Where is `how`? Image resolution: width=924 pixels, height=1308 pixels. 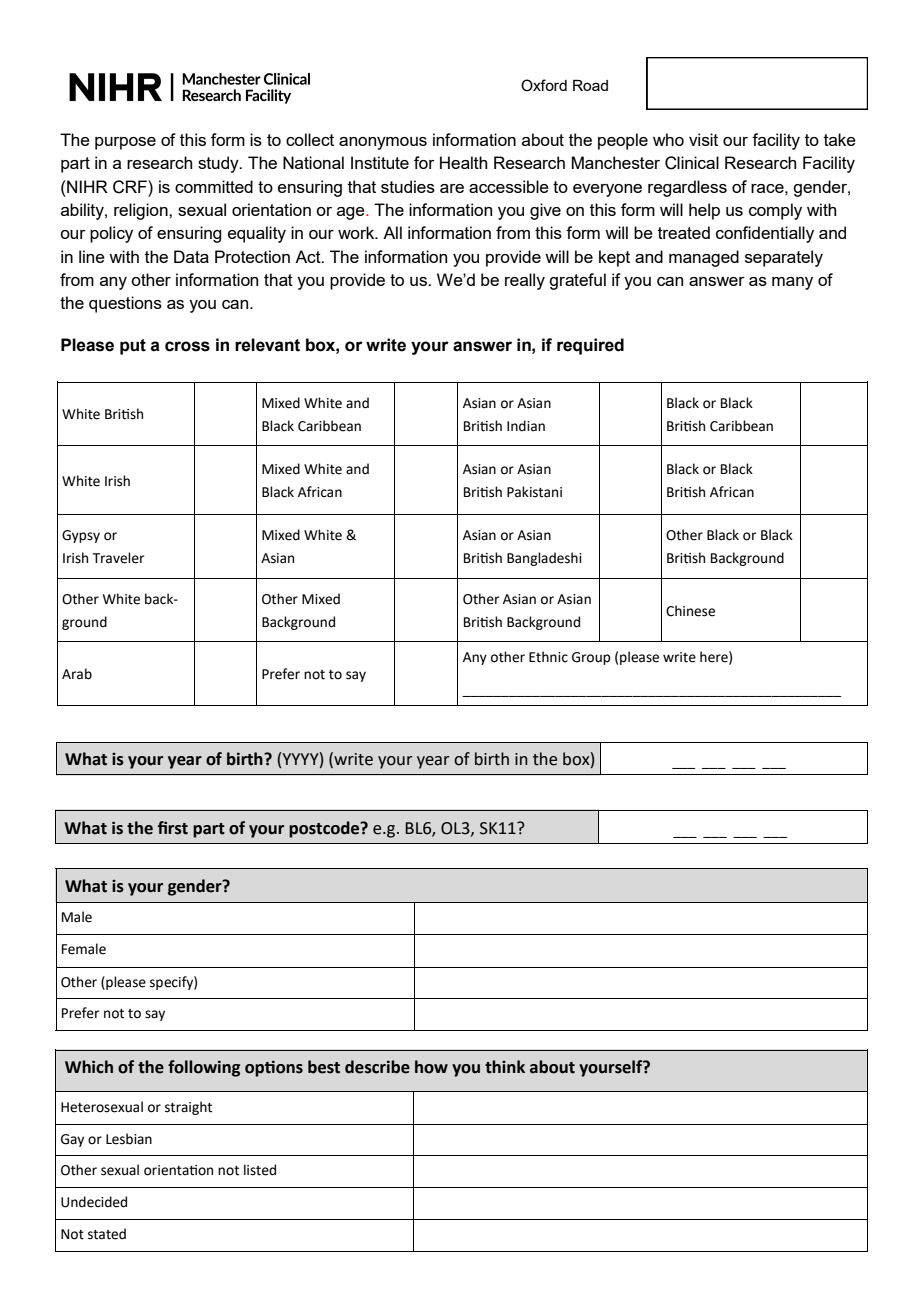 how is located at coordinates (431, 1067).
